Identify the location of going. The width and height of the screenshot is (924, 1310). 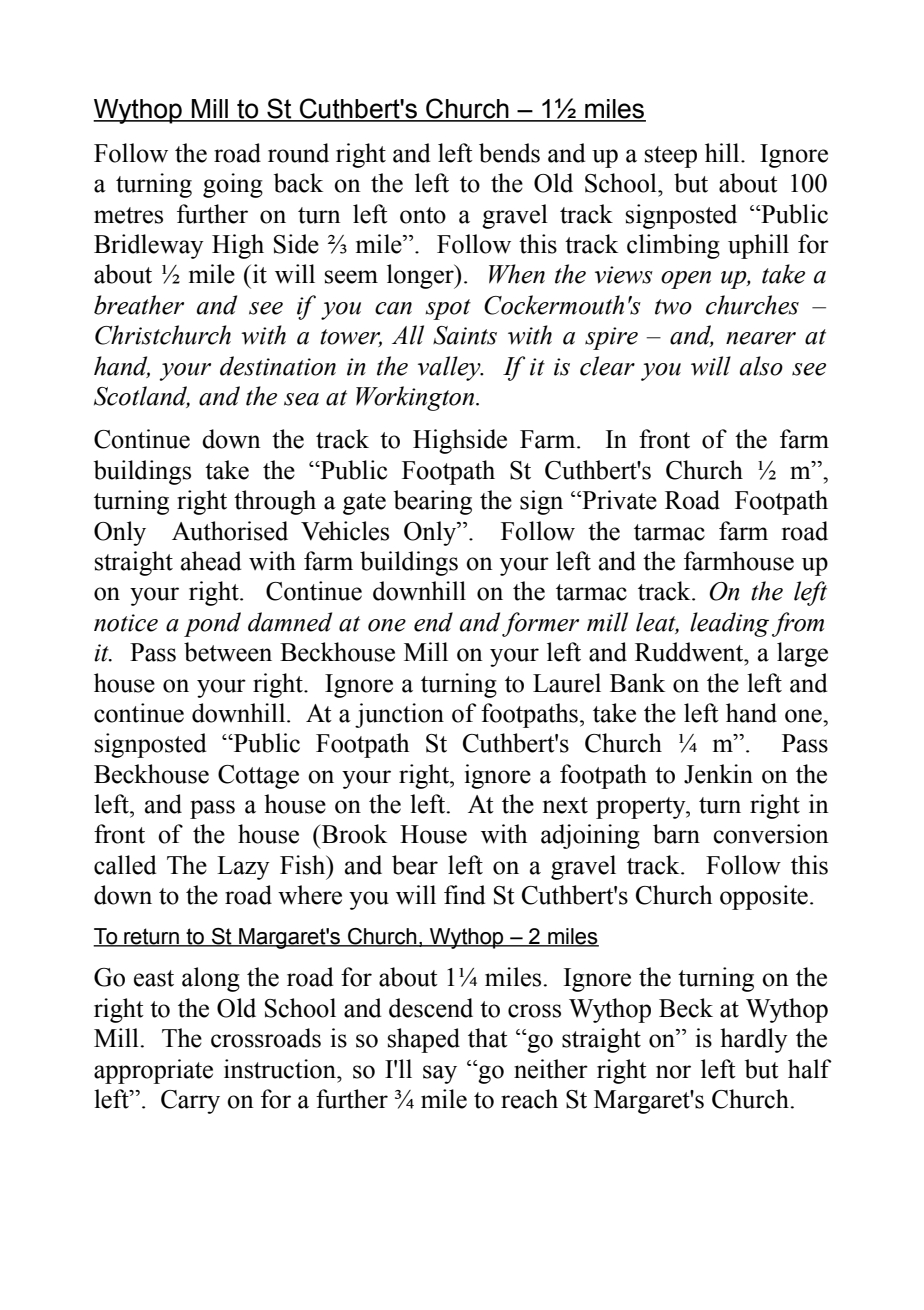
(233, 185).
